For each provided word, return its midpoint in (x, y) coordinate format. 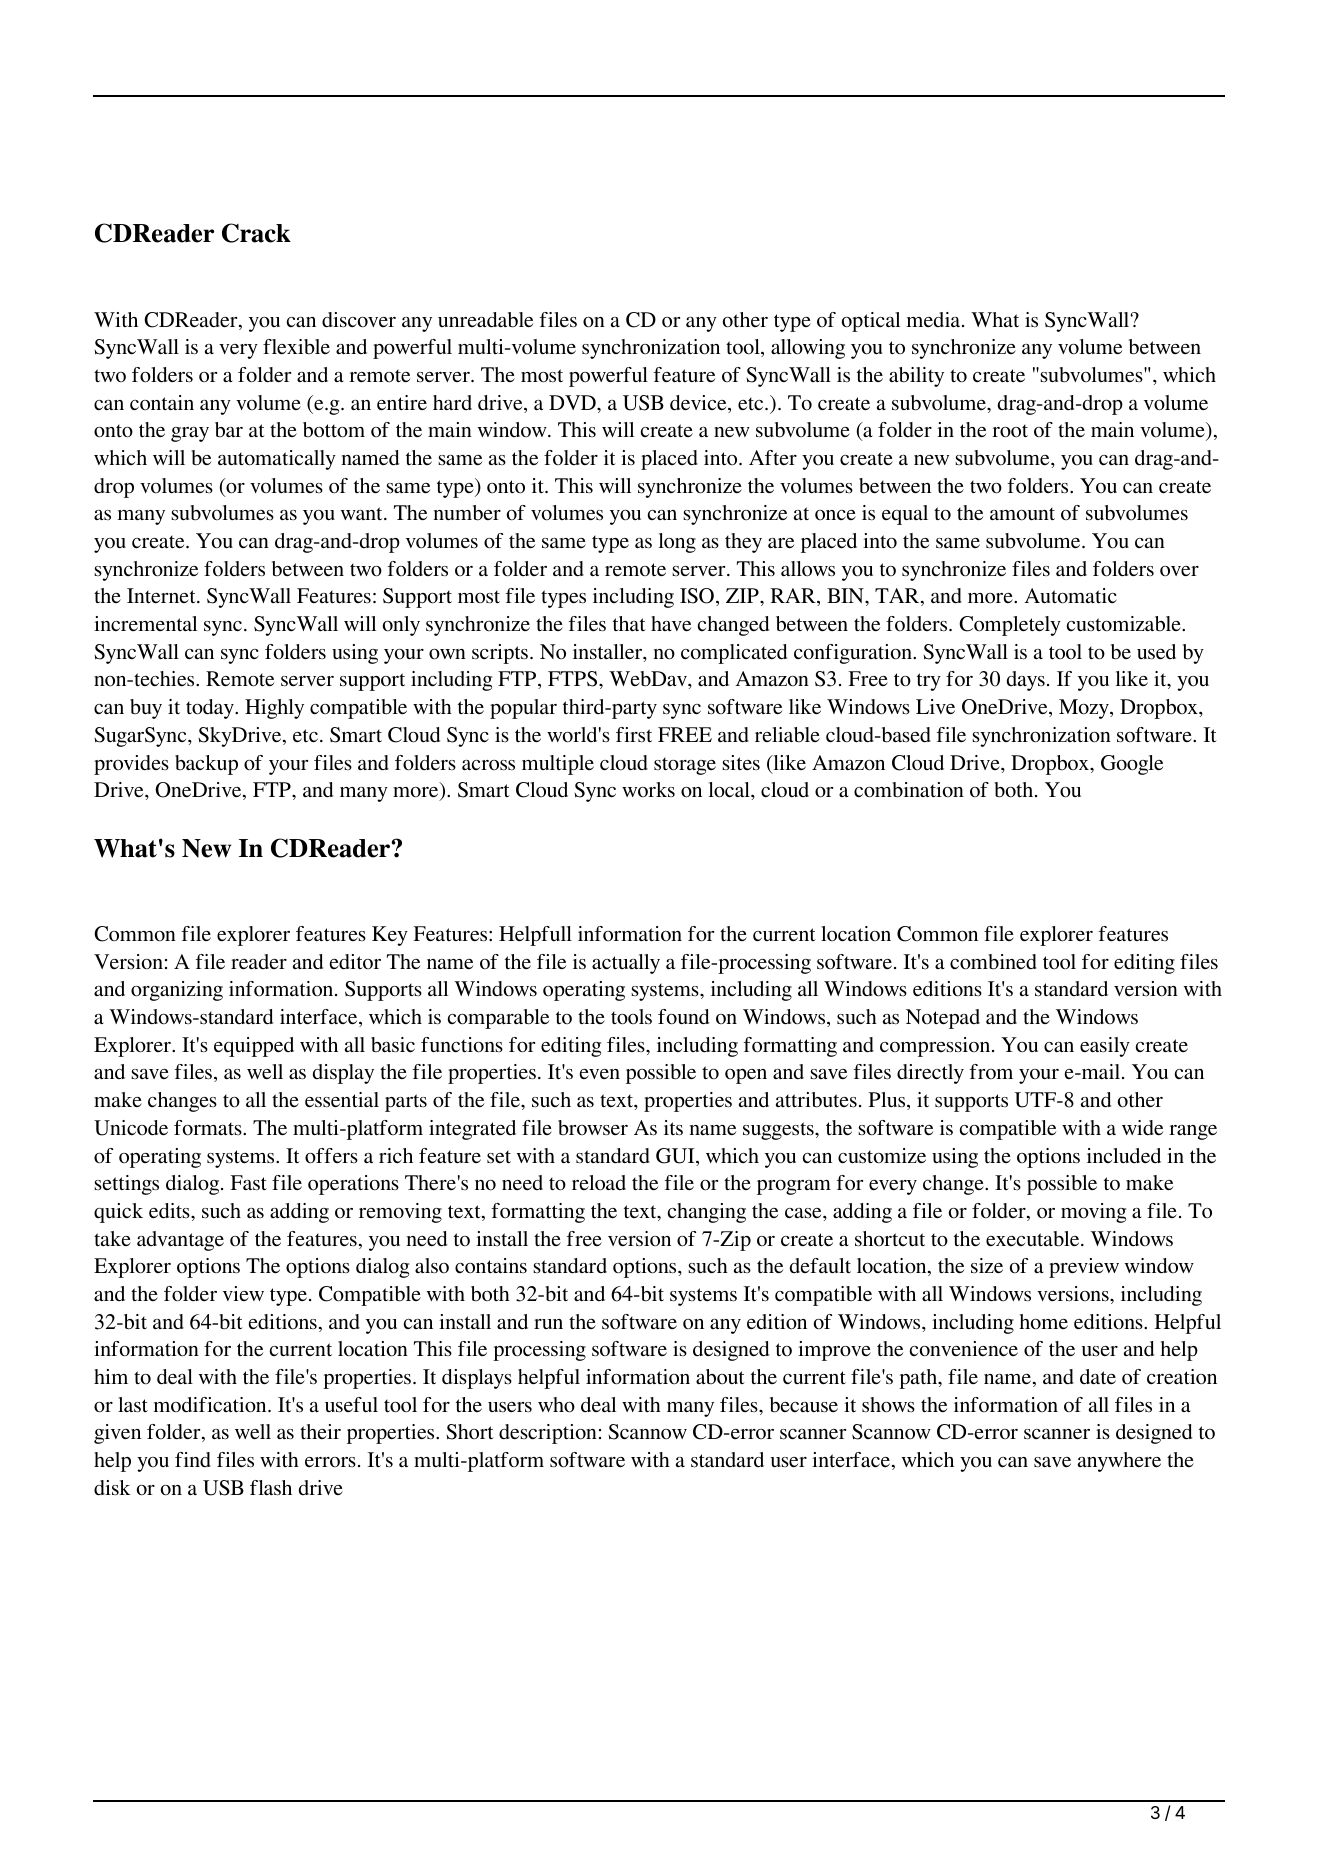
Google (1132, 765)
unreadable (485, 320)
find (193, 1460)
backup (206, 765)
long (677, 543)
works (648, 789)
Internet (162, 595)
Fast (248, 1183)
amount (1022, 514)
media (934, 319)
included (1124, 1155)
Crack (256, 233)
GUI (676, 1157)
